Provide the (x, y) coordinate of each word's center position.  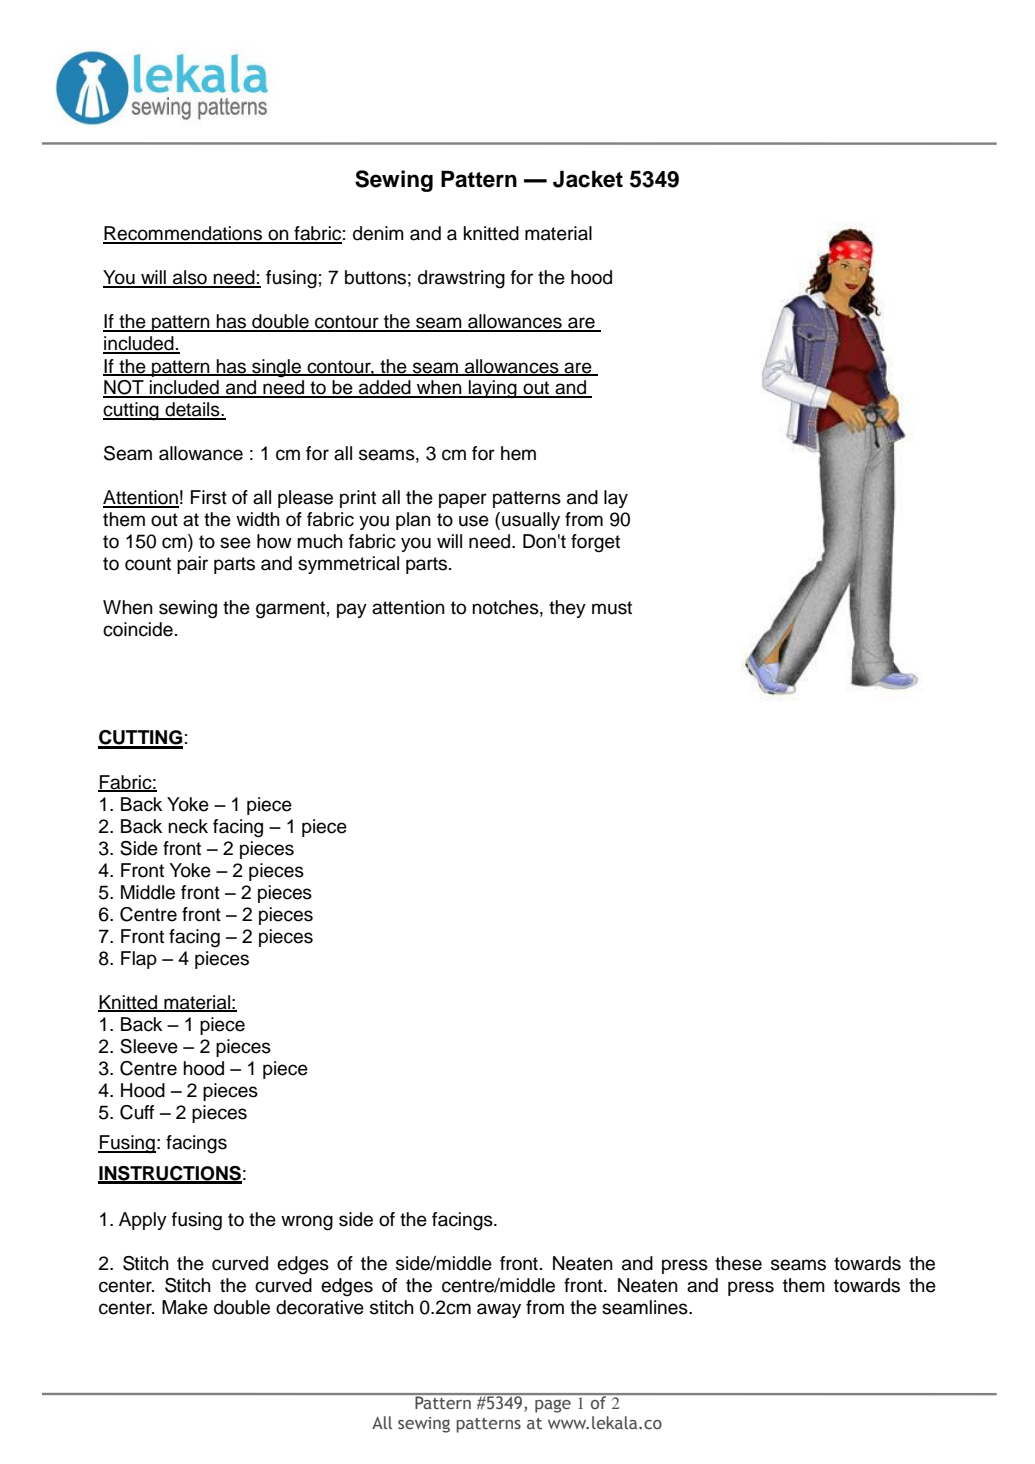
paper (463, 500)
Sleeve (149, 1046)
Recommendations (184, 234)
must (612, 608)
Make (185, 1307)
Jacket (588, 179)
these (738, 1263)
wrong (307, 1223)
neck (188, 826)
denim (378, 233)
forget (595, 543)
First (209, 497)
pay (352, 610)
